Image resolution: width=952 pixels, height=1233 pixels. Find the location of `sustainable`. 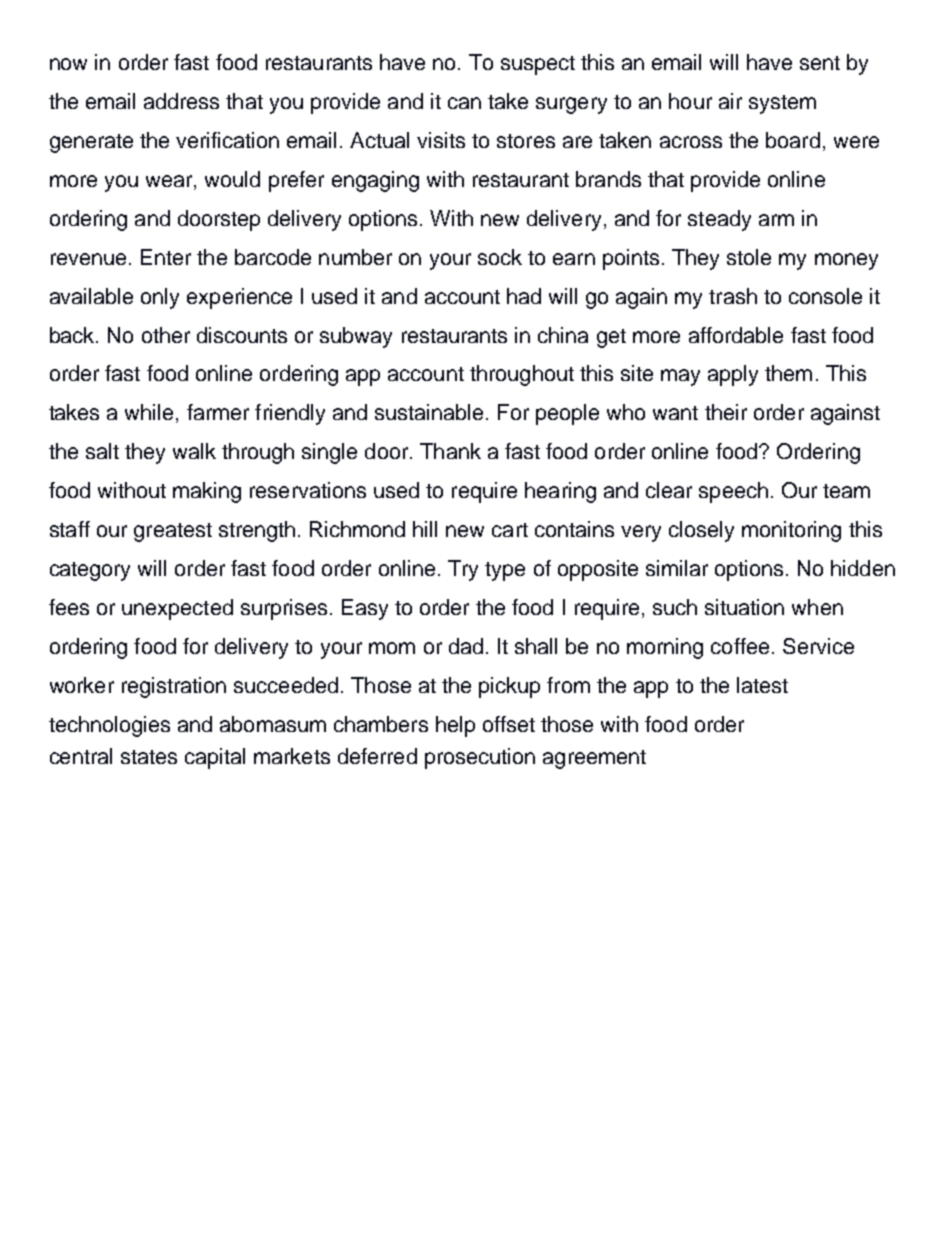

sustainable is located at coordinates (429, 412).
